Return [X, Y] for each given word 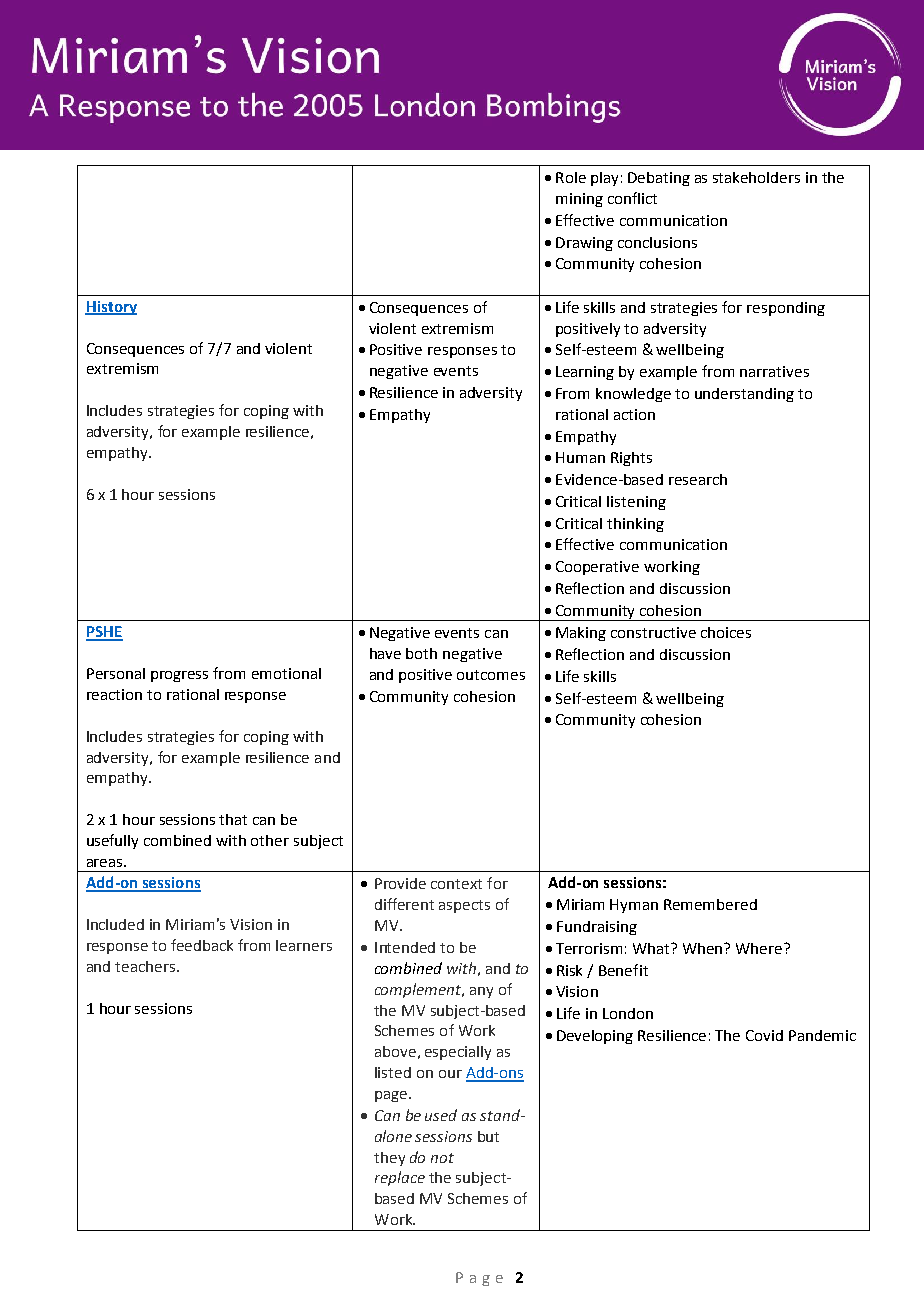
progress [179, 676]
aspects [464, 906]
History [111, 308]
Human [580, 457]
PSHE [104, 633]
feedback [202, 945]
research [698, 479]
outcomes [491, 675]
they [389, 1159]
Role [571, 177]
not [442, 1158]
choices [726, 632]
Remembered [710, 904]
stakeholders [756, 177]
